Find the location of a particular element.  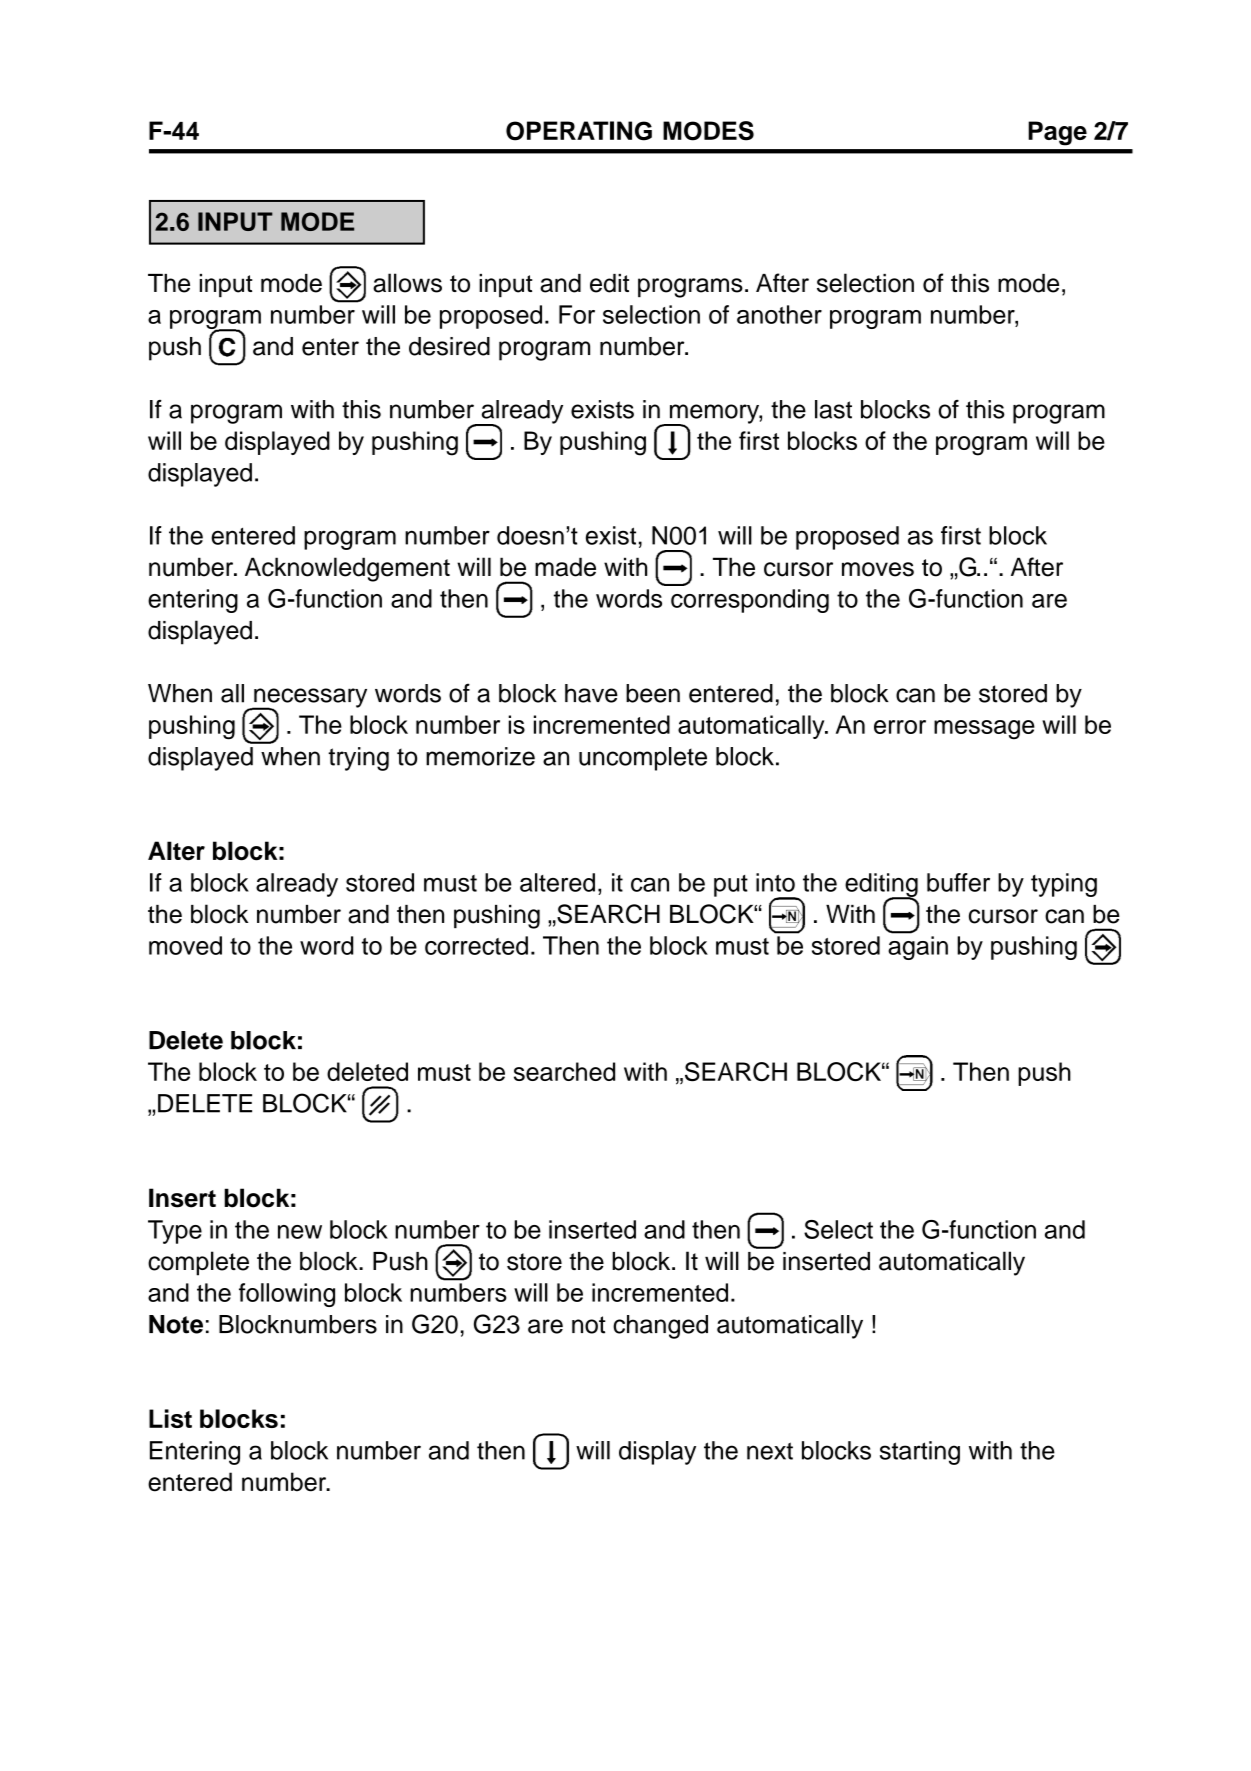

made is located at coordinates (565, 567).
